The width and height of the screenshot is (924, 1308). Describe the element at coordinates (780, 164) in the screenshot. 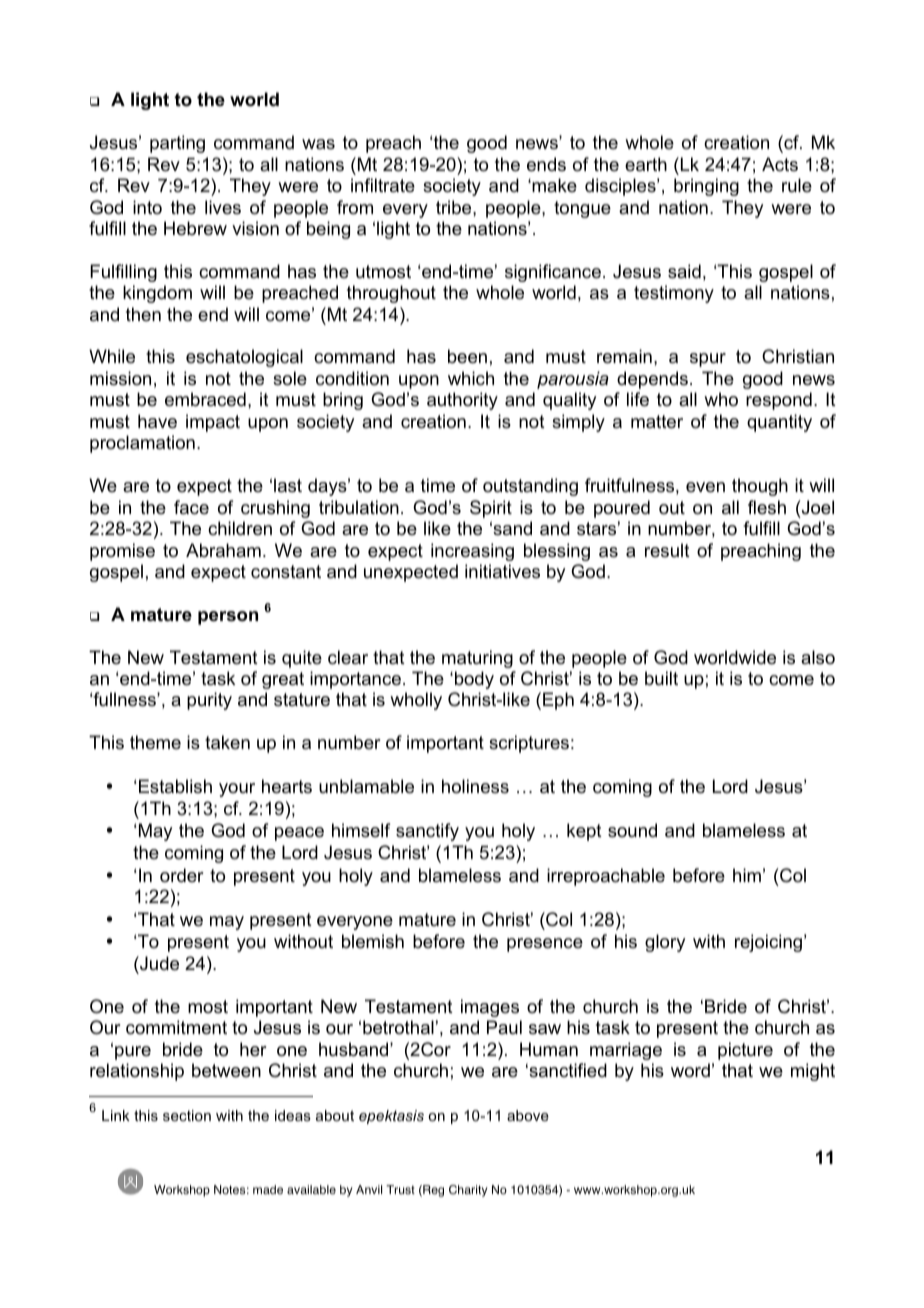

I see `Acts` at that location.
